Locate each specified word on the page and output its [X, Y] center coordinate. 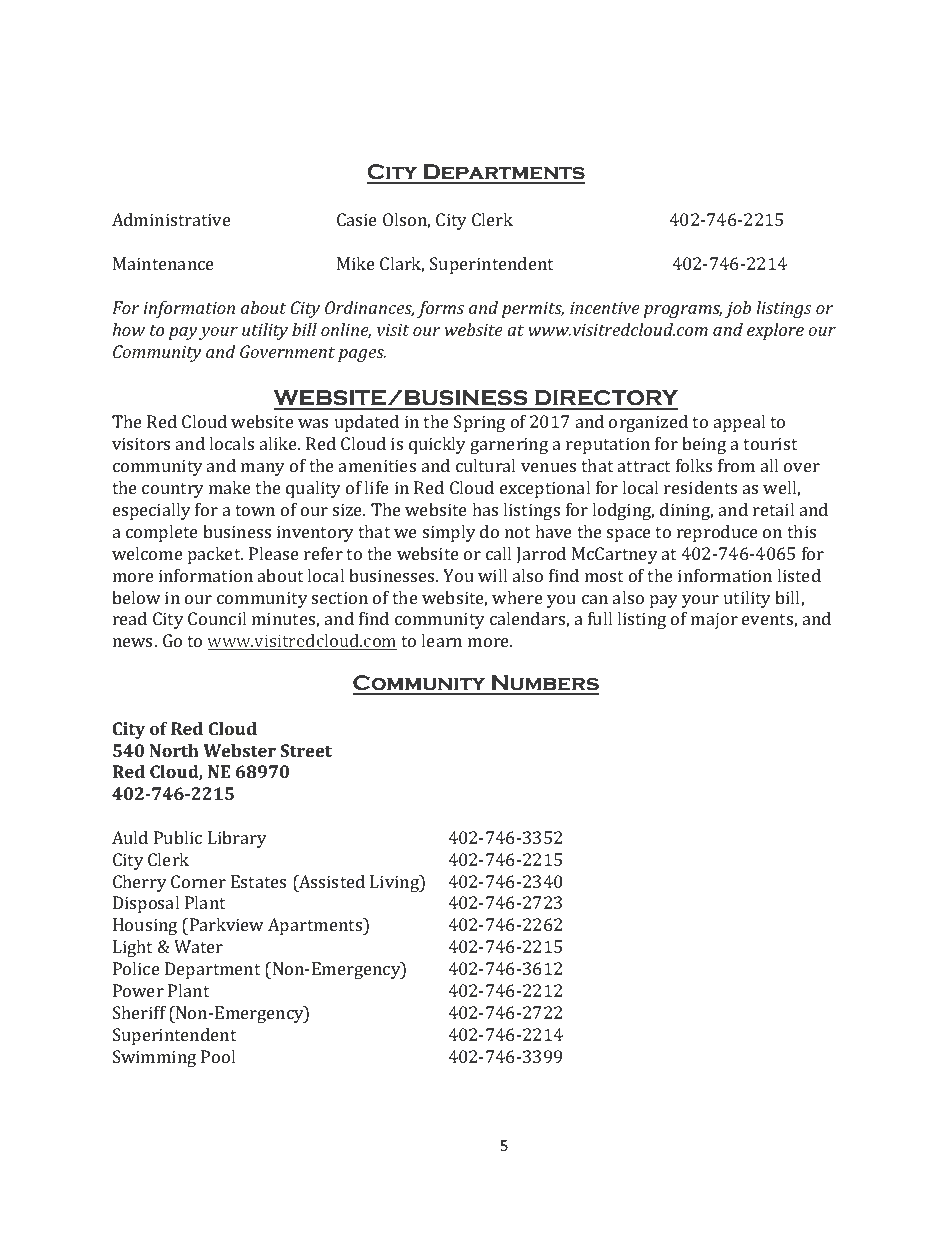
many [263, 469]
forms [440, 309]
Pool [218, 1056]
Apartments [316, 926]
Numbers [544, 684]
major [714, 620]
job [738, 309]
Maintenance [163, 263]
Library [237, 839]
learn [441, 640]
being [704, 445]
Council [217, 618]
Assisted [331, 881]
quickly [437, 445]
